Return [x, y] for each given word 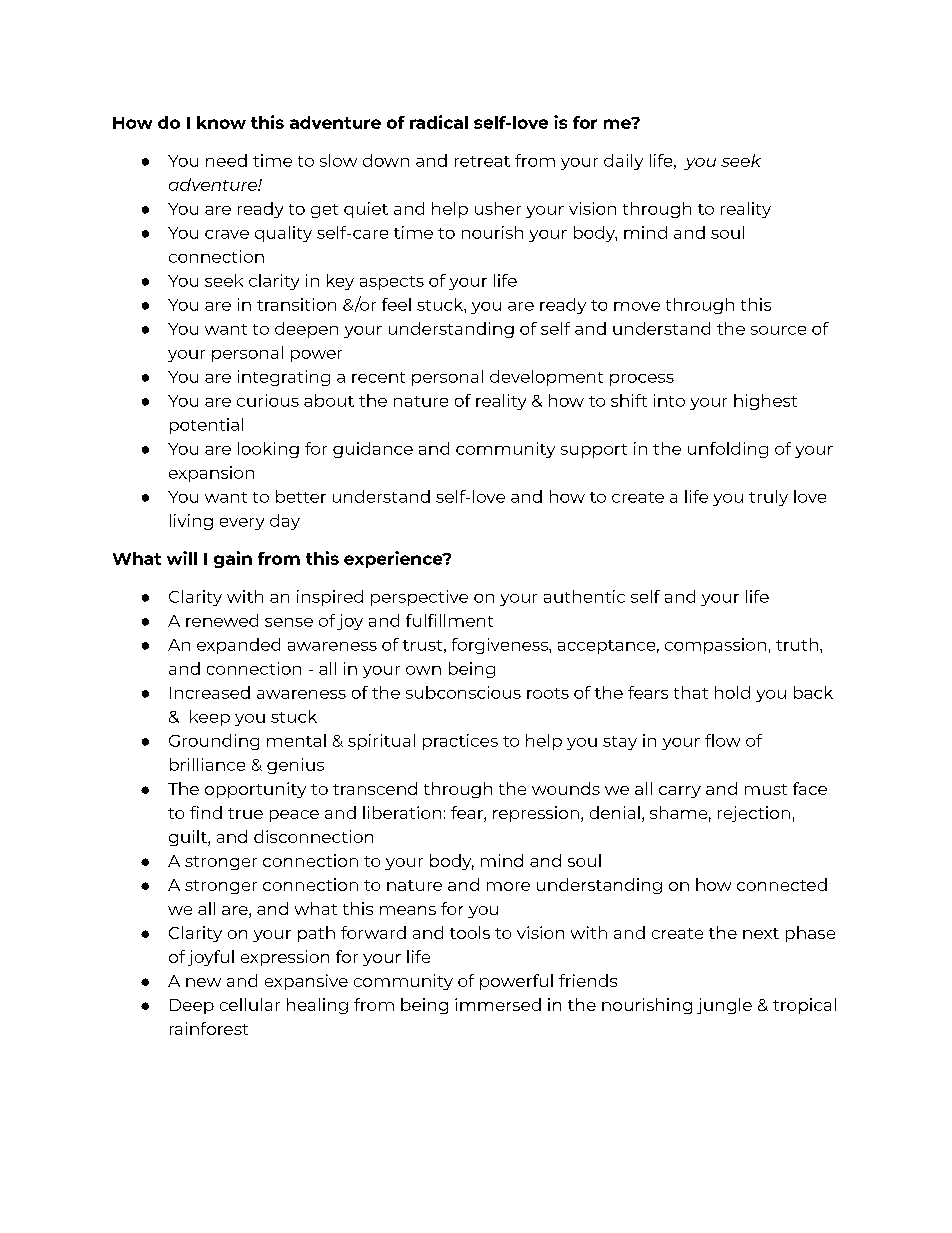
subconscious [463, 692]
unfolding [728, 450]
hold [732, 692]
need [226, 160]
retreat [482, 161]
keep [210, 718]
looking [268, 450]
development [546, 378]
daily [623, 162]
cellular [250, 1004]
